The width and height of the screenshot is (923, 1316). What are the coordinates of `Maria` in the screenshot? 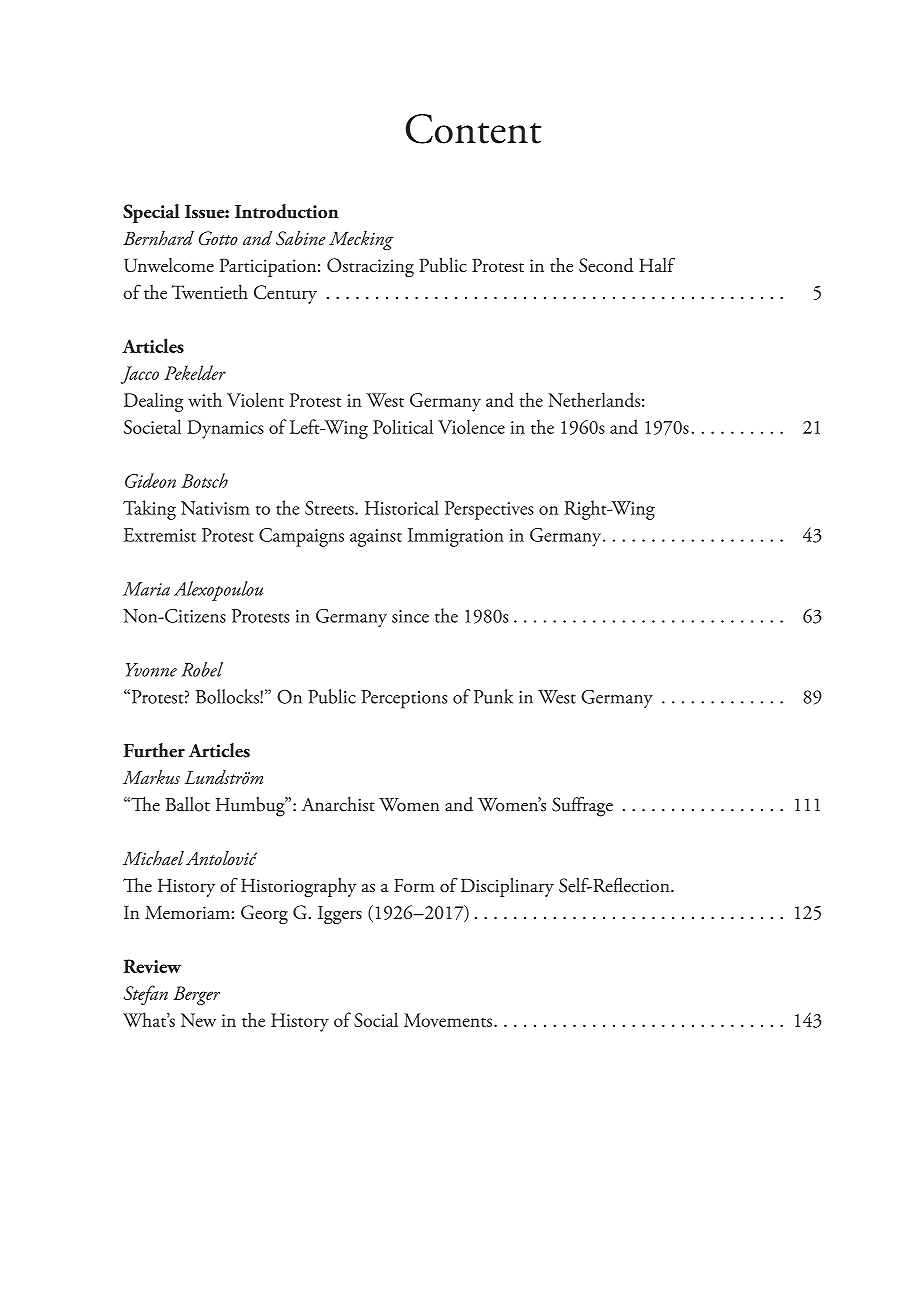 It's located at (146, 589).
